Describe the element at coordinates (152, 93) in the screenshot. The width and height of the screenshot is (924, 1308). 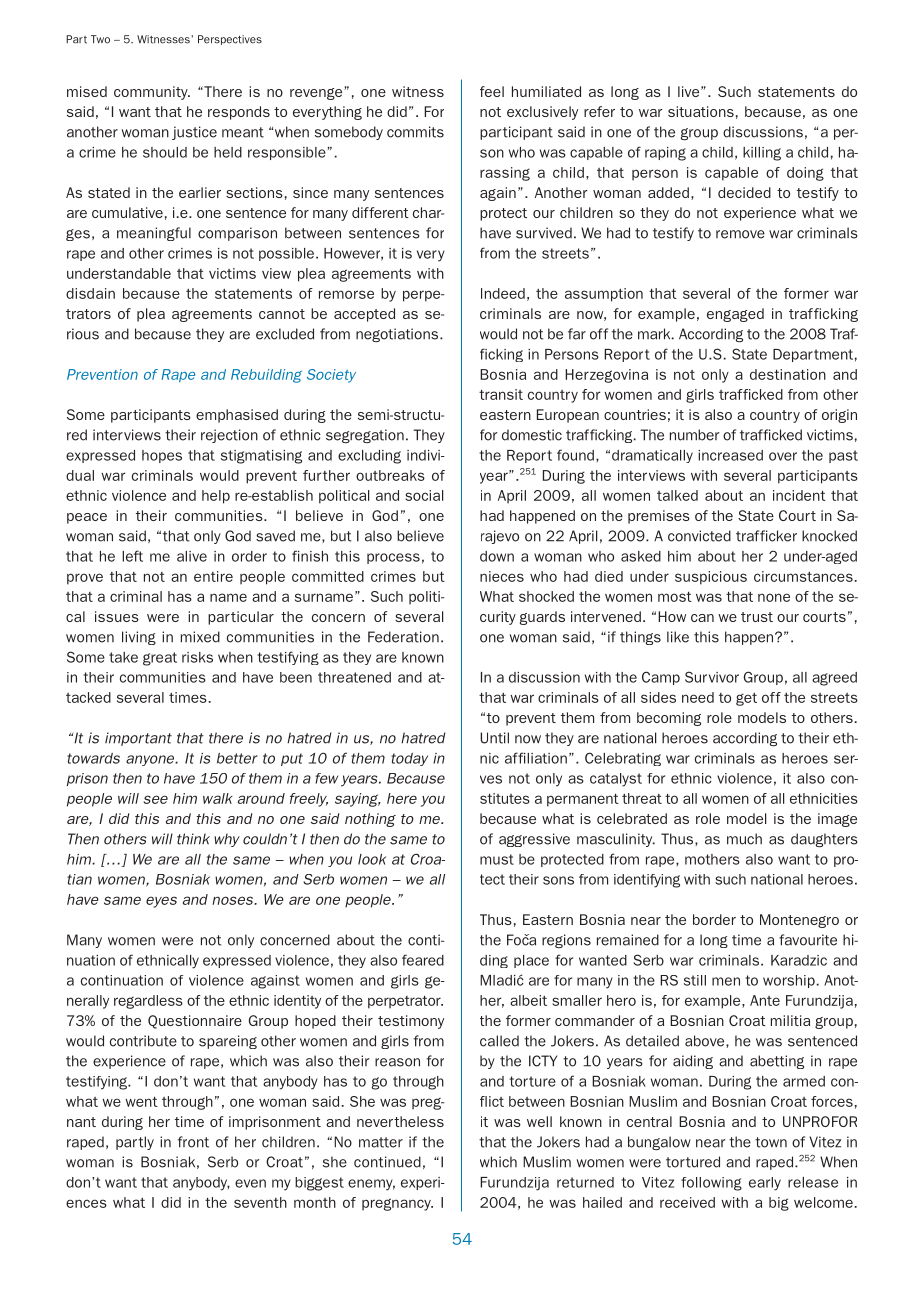
I see `community` at that location.
